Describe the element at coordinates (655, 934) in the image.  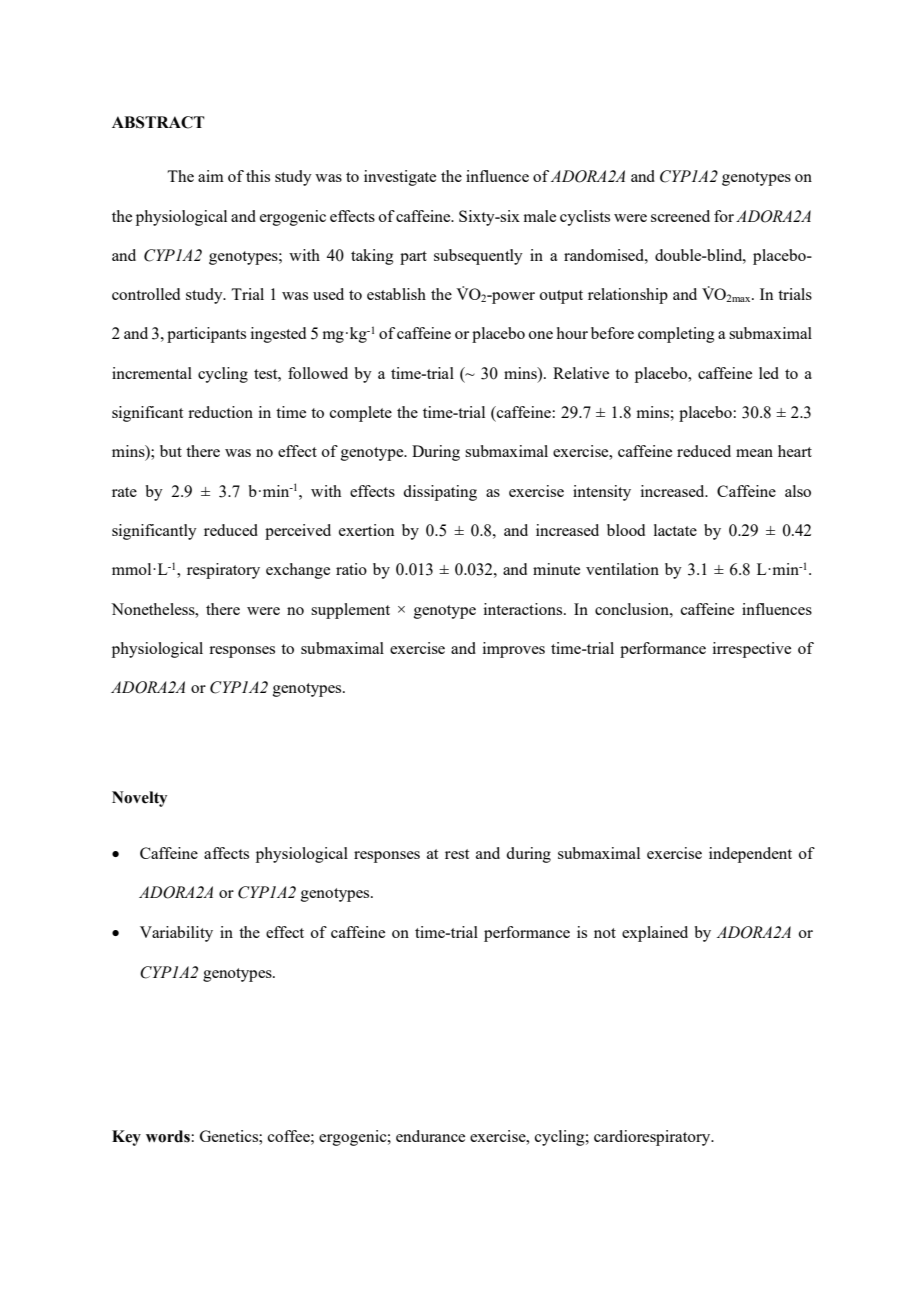
I see `explained` at that location.
